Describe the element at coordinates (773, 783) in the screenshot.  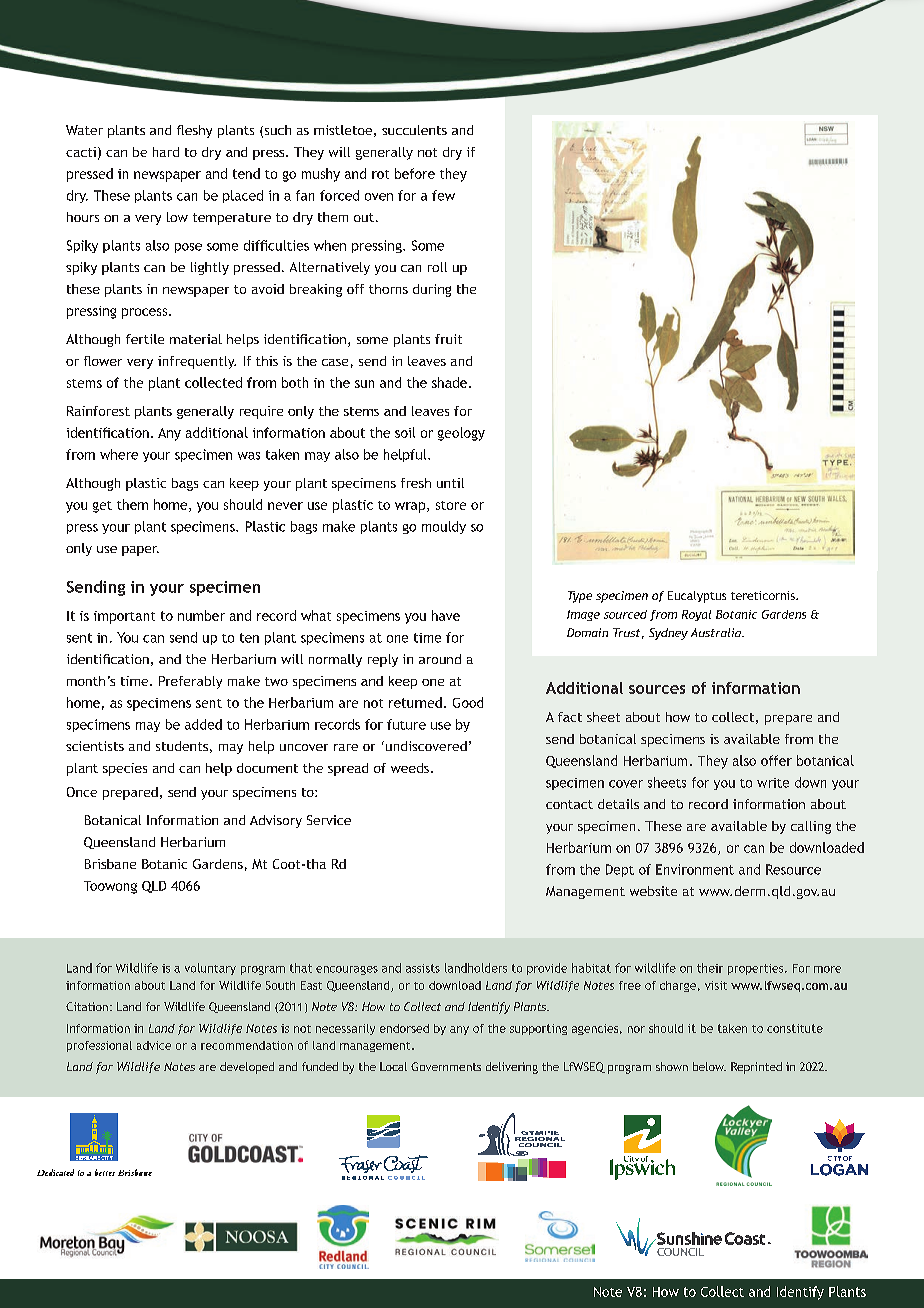
I see `write` at that location.
